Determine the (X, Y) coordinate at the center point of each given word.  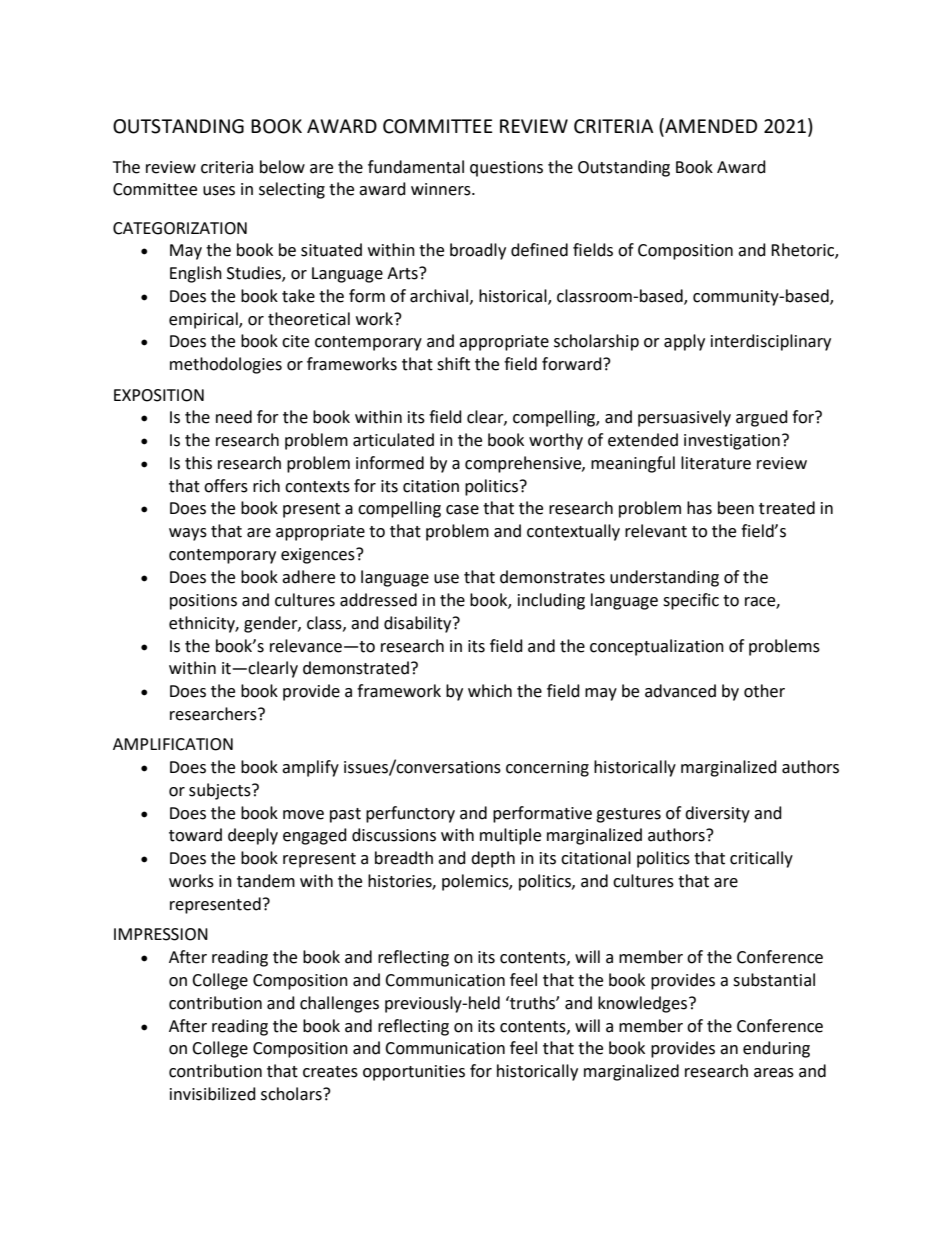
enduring (776, 1049)
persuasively (684, 418)
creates (330, 1072)
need (234, 417)
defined (539, 250)
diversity (717, 814)
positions (203, 602)
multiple (510, 836)
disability (419, 624)
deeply (253, 836)
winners (442, 189)
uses (219, 191)
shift (453, 364)
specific (691, 601)
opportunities (414, 1073)
